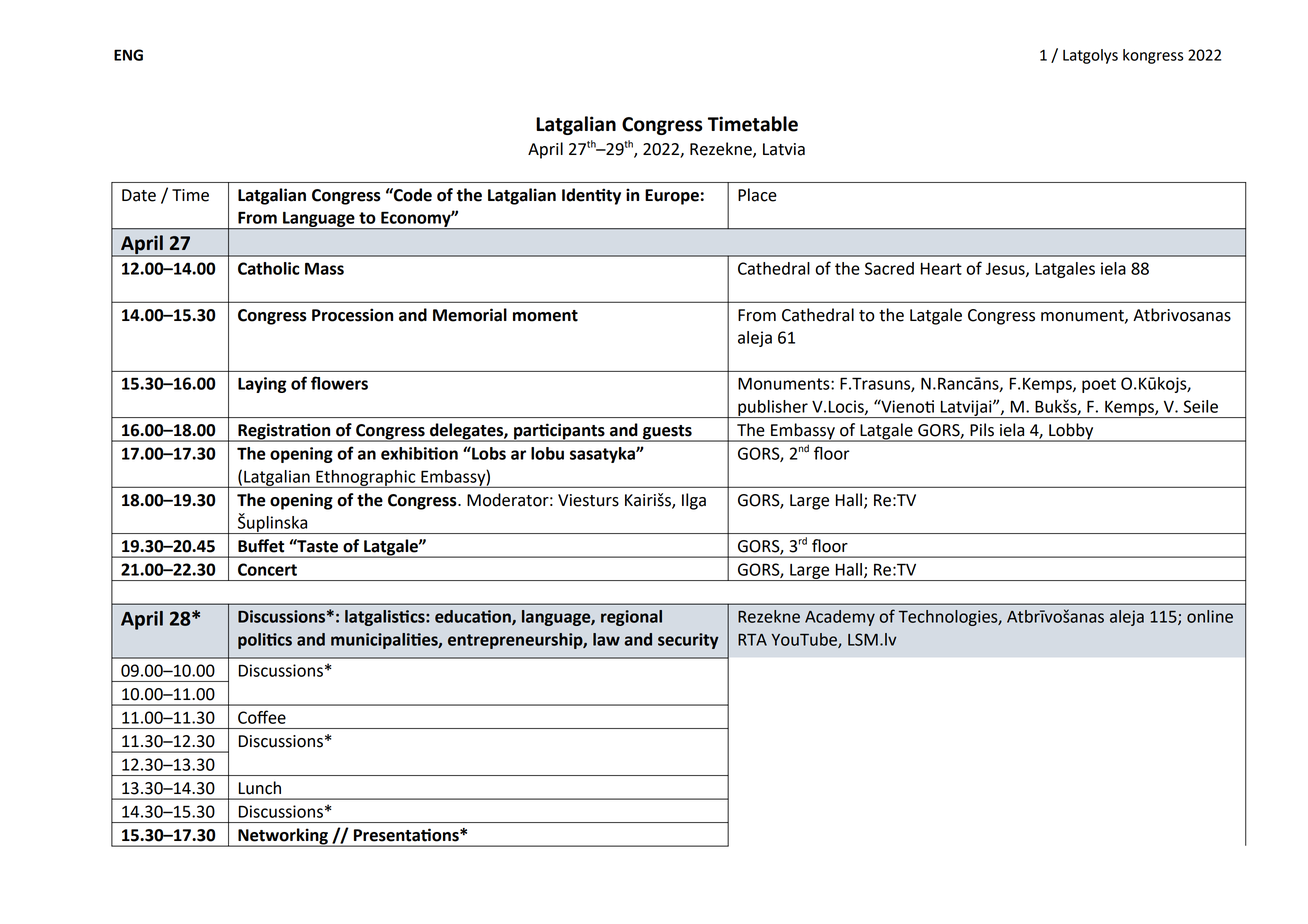 This image has height=924, width=1308. I want to click on online, so click(1210, 616).
